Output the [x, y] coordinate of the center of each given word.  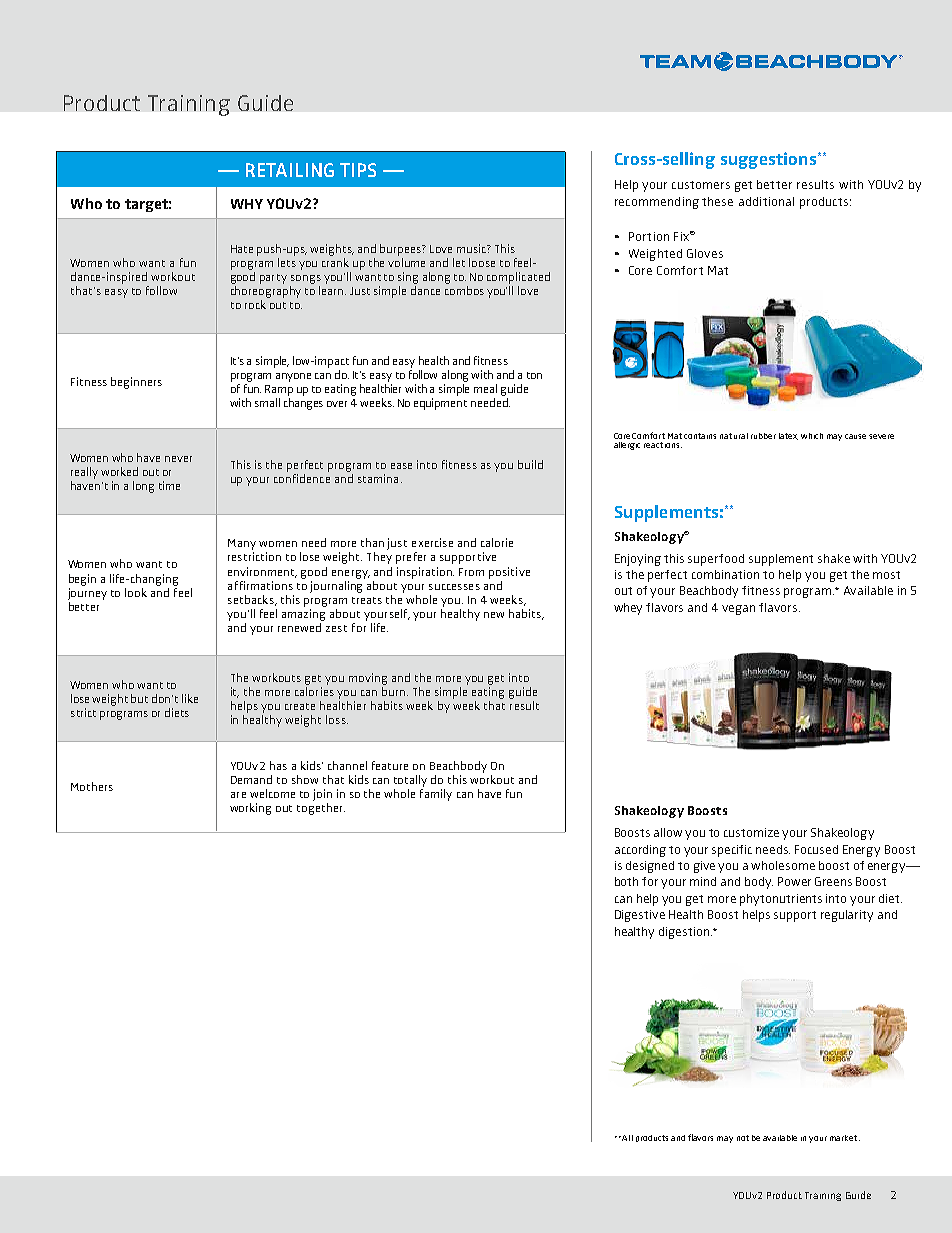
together [321, 809]
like [190, 698]
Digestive [640, 916]
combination [725, 574]
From [471, 572]
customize [751, 832]
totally [410, 781]
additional [766, 201]
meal [485, 388]
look [136, 592]
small [267, 402]
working [250, 809]
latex [788, 436]
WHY [247, 204]
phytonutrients [781, 900]
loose [482, 262]
